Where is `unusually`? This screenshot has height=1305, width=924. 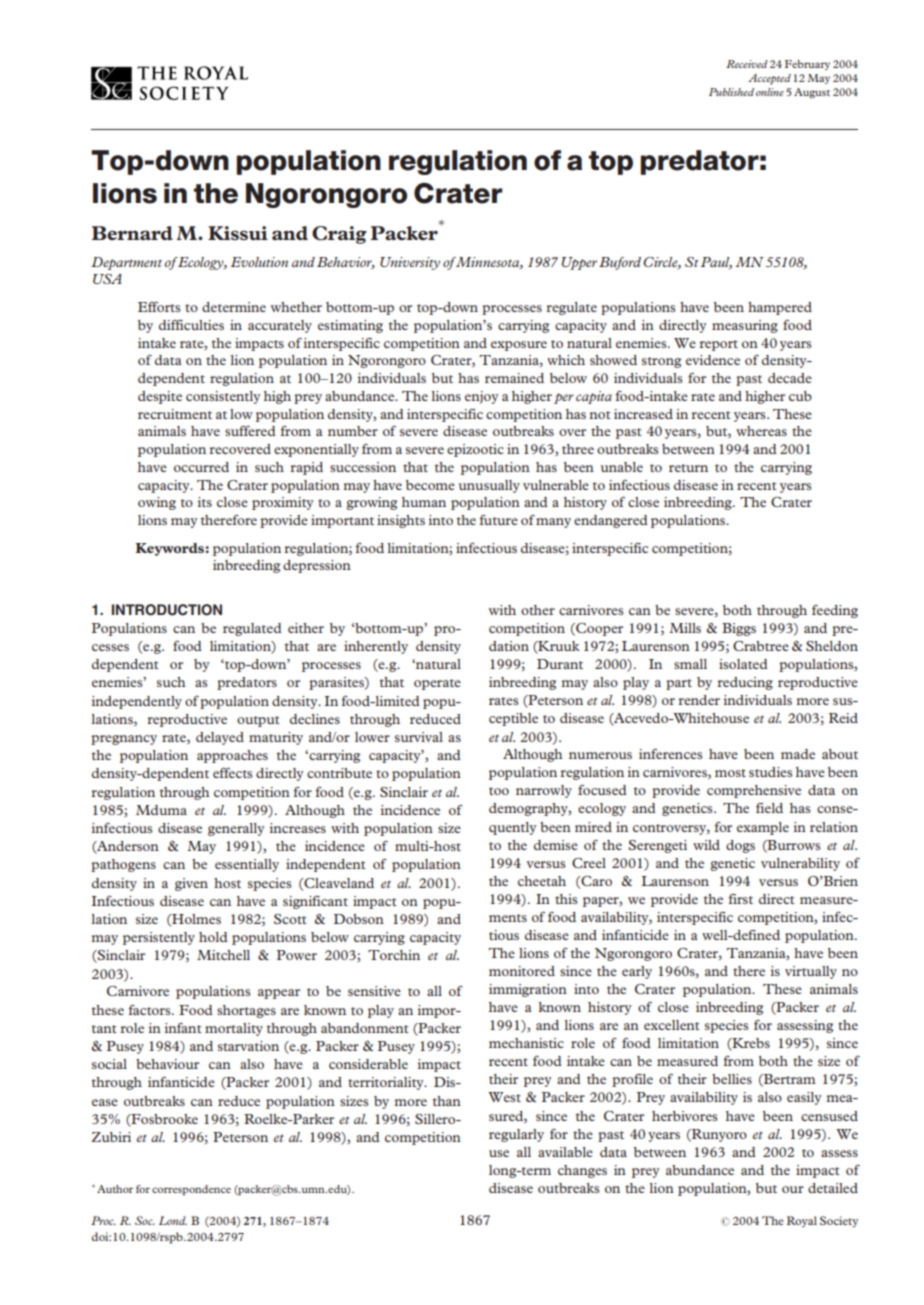
unusually is located at coordinates (489, 486).
